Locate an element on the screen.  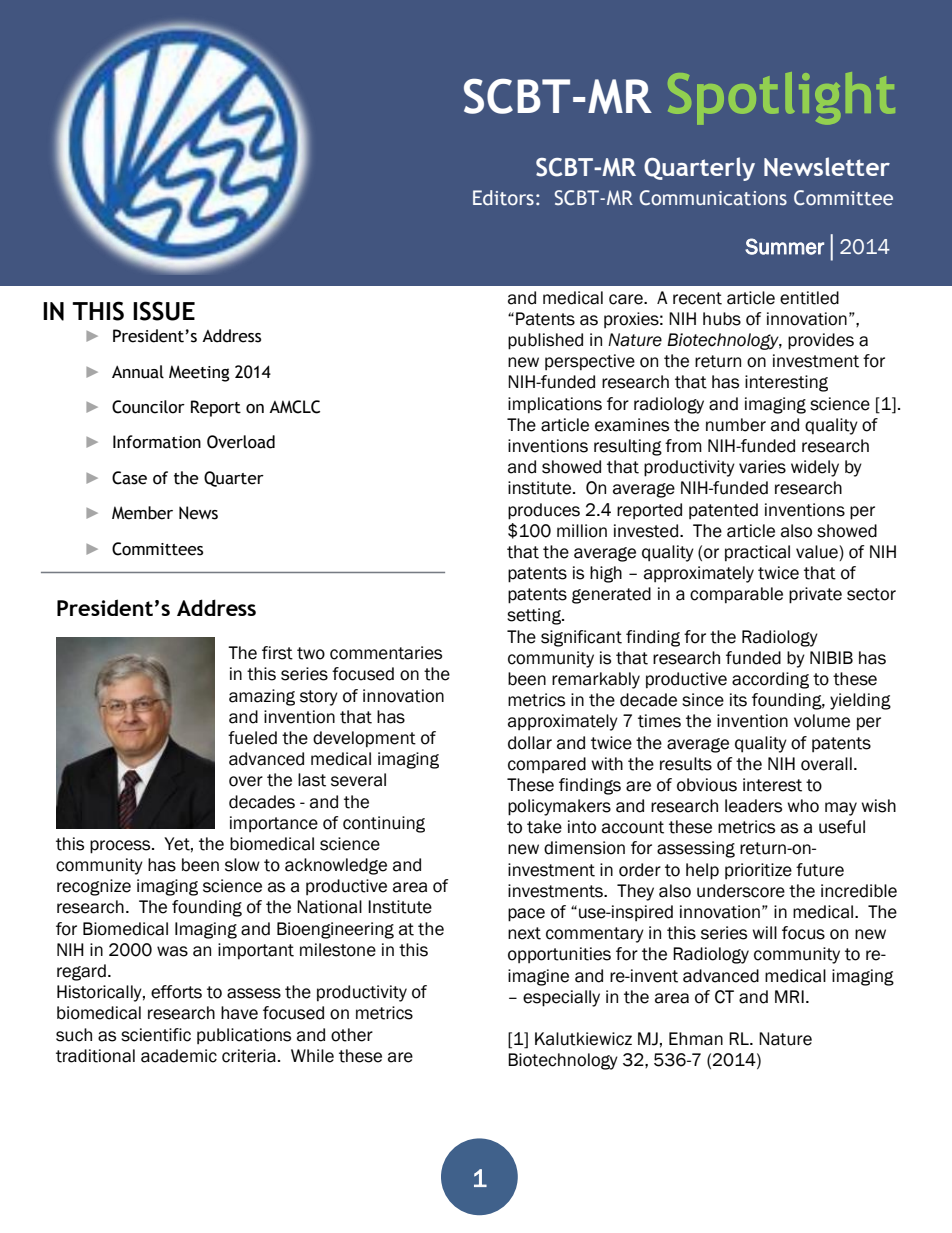
setting is located at coordinates (535, 616).
